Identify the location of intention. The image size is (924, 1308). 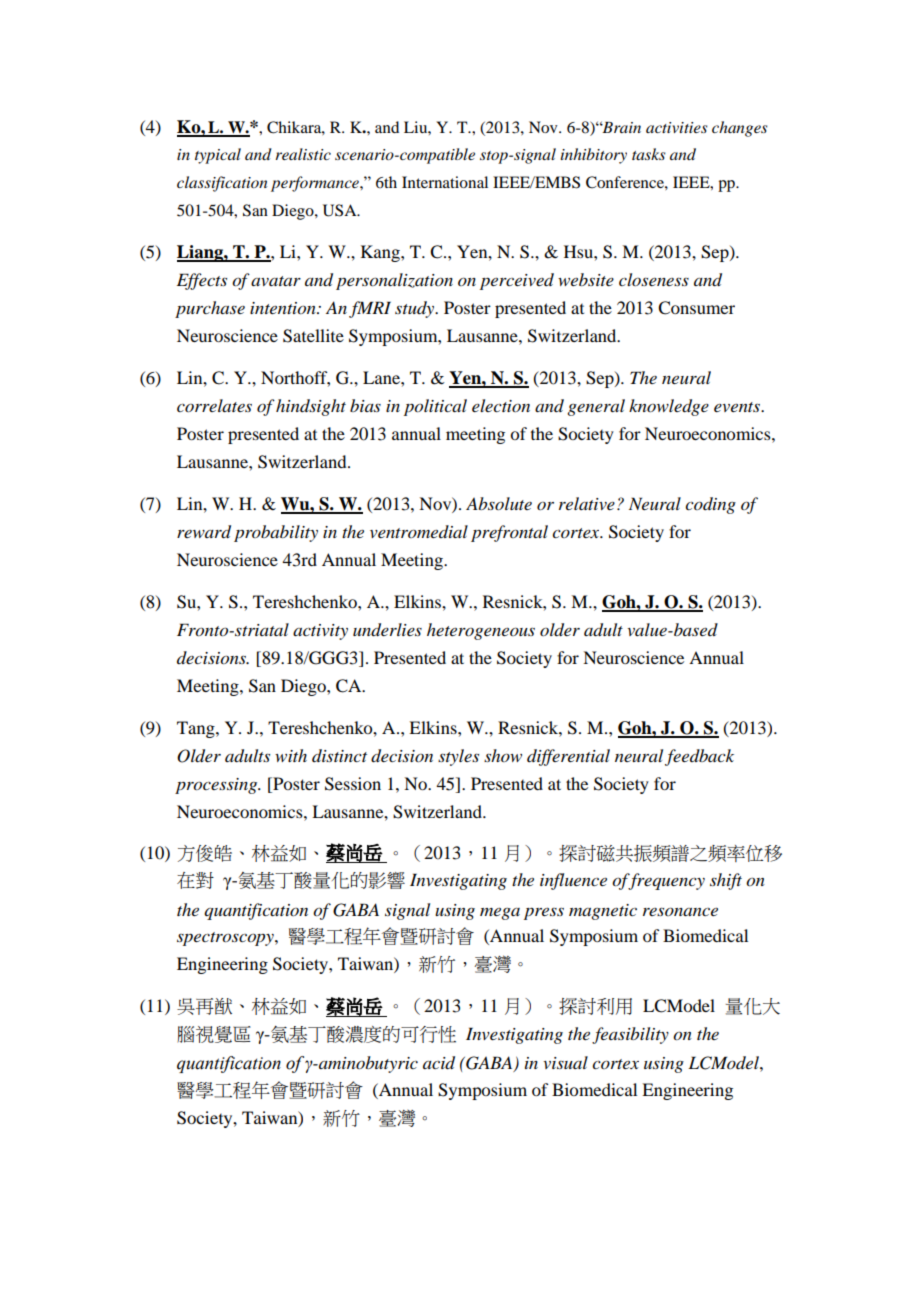
(284, 308).
